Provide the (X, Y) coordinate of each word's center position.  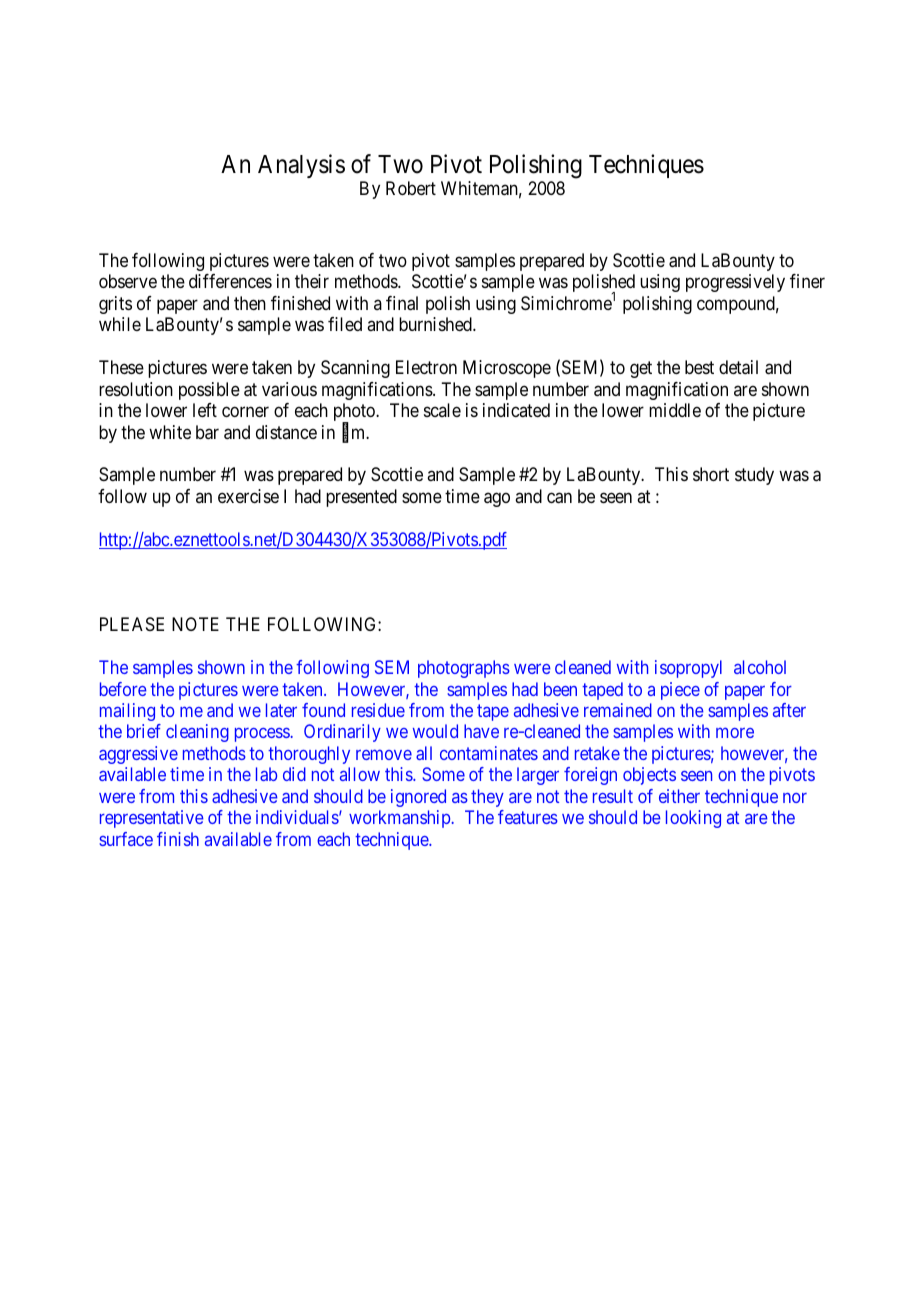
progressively (735, 283)
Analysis (301, 166)
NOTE (195, 624)
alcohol (760, 667)
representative (152, 819)
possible (209, 391)
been (560, 689)
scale (442, 410)
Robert (411, 188)
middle (675, 410)
